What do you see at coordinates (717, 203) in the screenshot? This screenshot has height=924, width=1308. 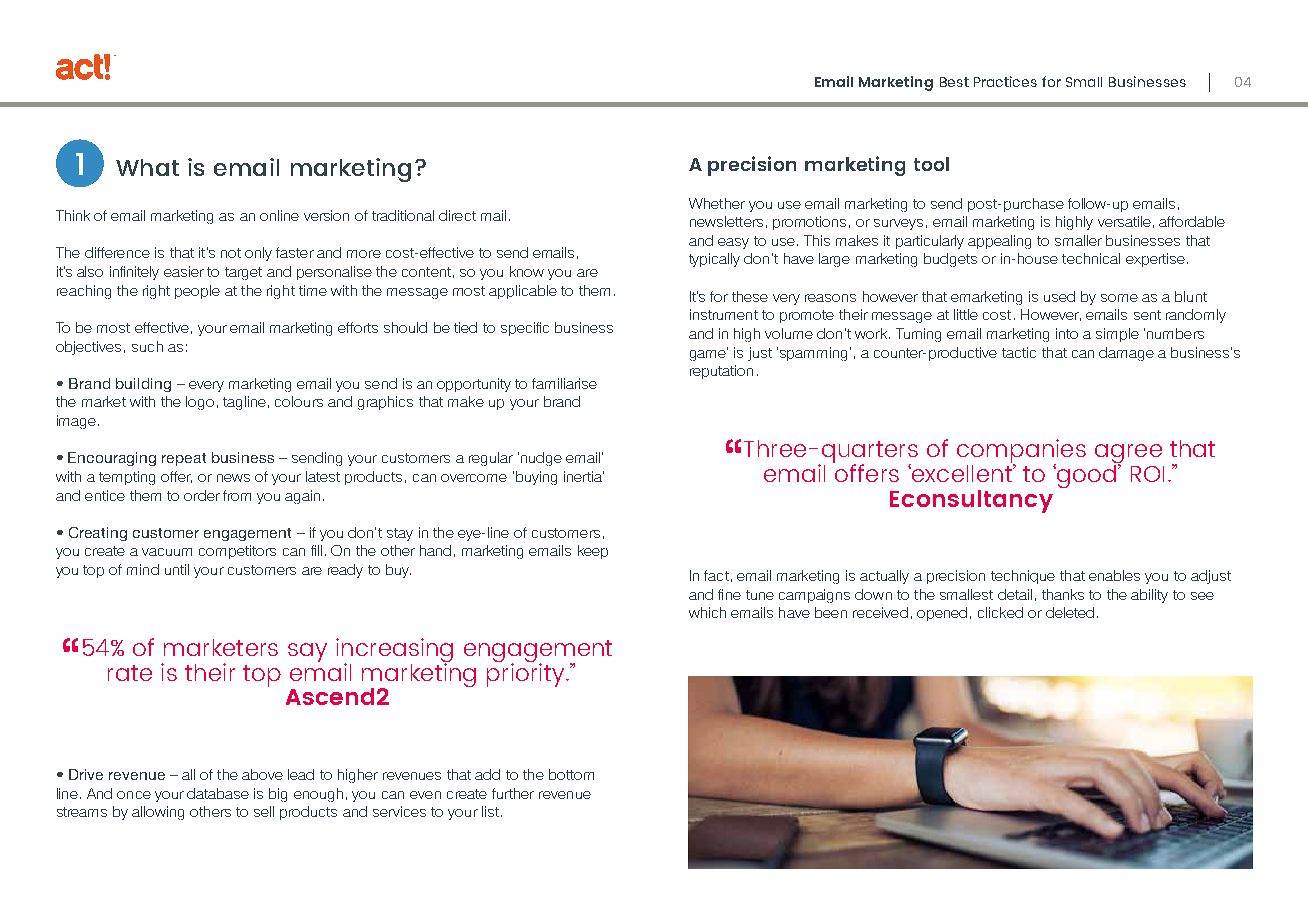 I see `Whether` at bounding box center [717, 203].
